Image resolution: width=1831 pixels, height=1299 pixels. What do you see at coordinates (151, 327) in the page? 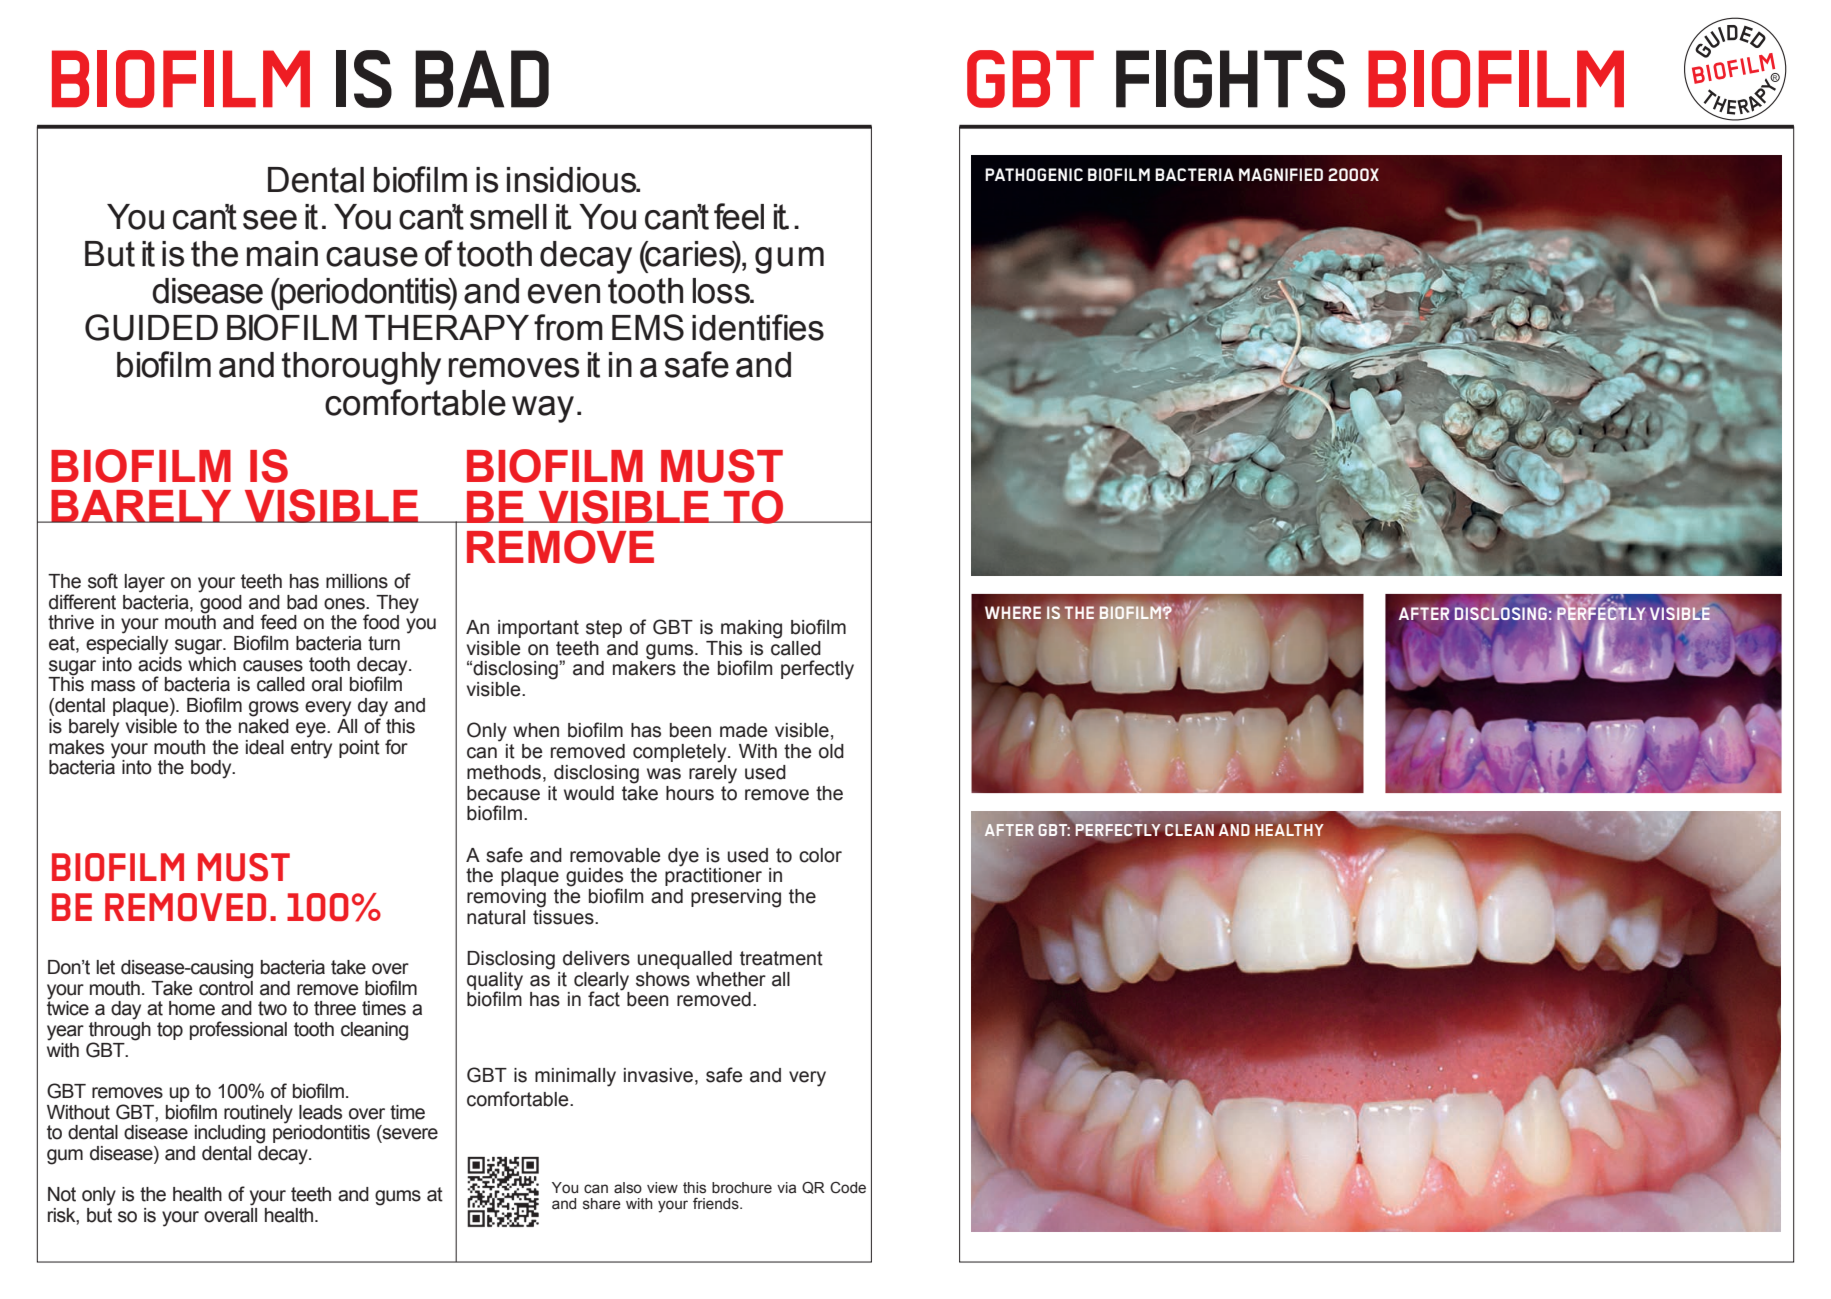
I see `GUIDED` at bounding box center [151, 327].
